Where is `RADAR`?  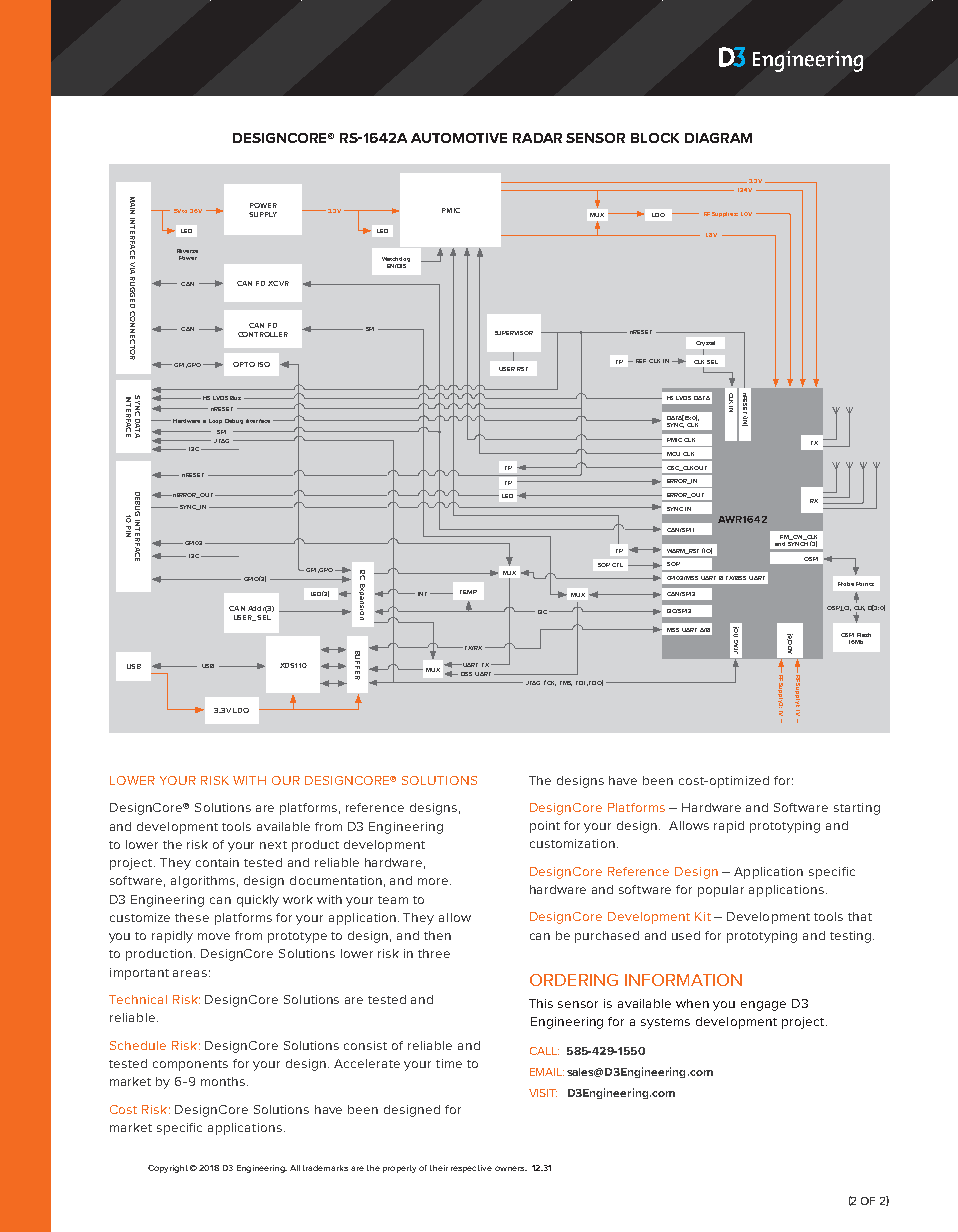
RADAR is located at coordinates (537, 138).
